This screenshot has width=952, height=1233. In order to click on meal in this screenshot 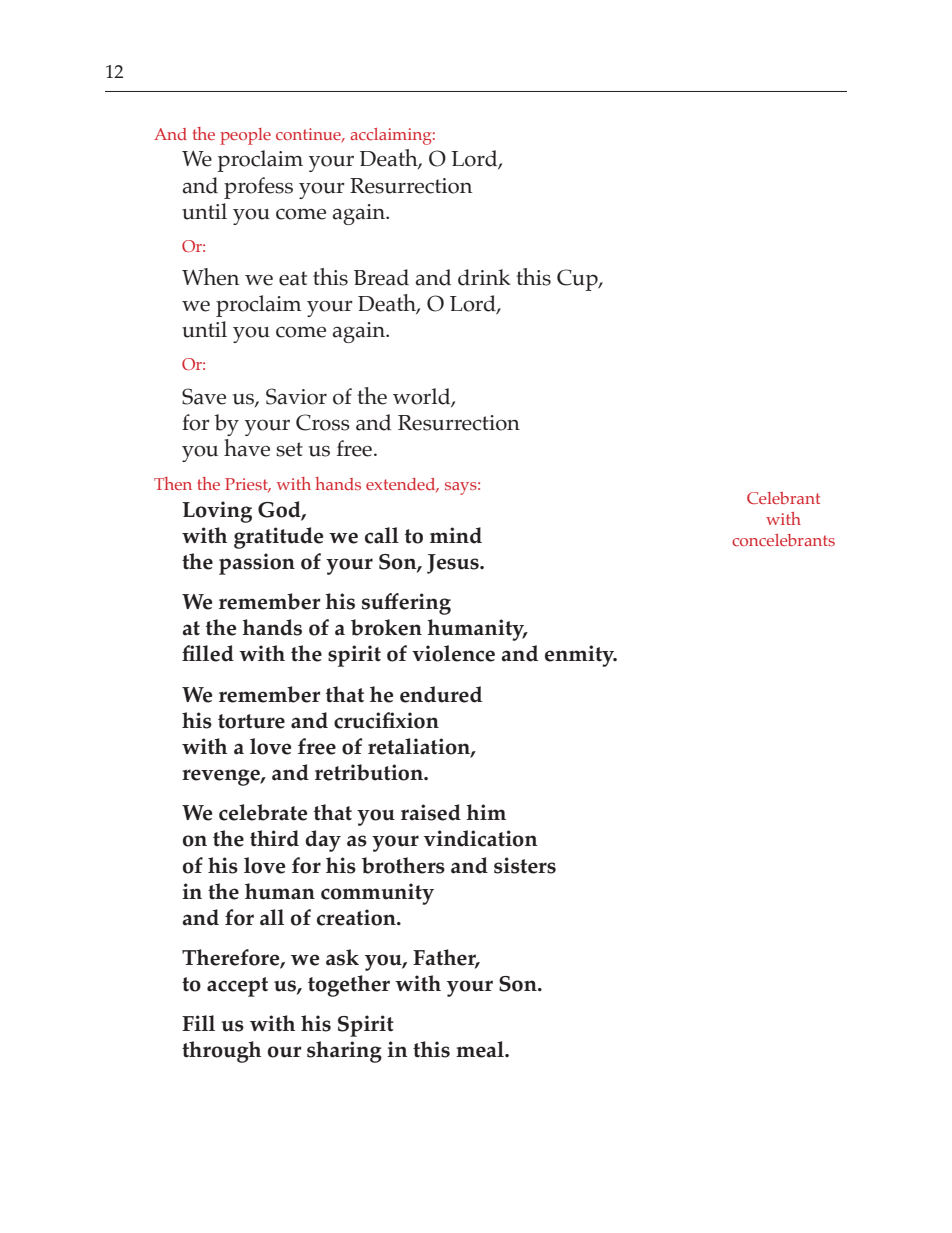, I will do `click(481, 1049)`.
